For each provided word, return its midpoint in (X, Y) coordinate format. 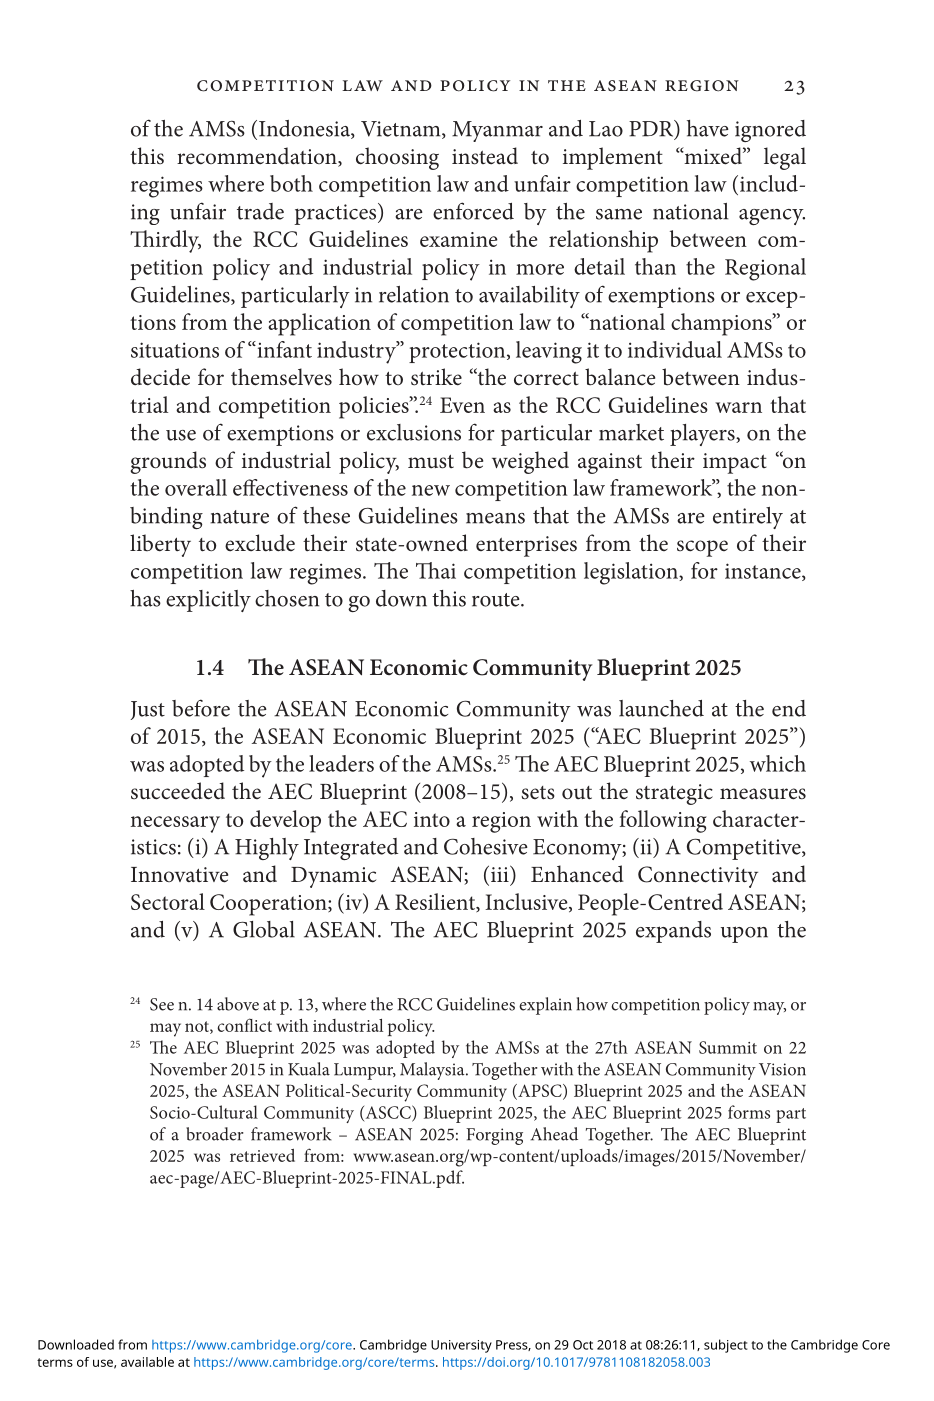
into (432, 819)
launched (661, 708)
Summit (728, 1047)
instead (485, 156)
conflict (244, 1025)
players (703, 435)
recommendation (258, 157)
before (201, 708)
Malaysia (433, 1071)
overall (196, 487)
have (708, 128)
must (431, 462)
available (147, 1362)
